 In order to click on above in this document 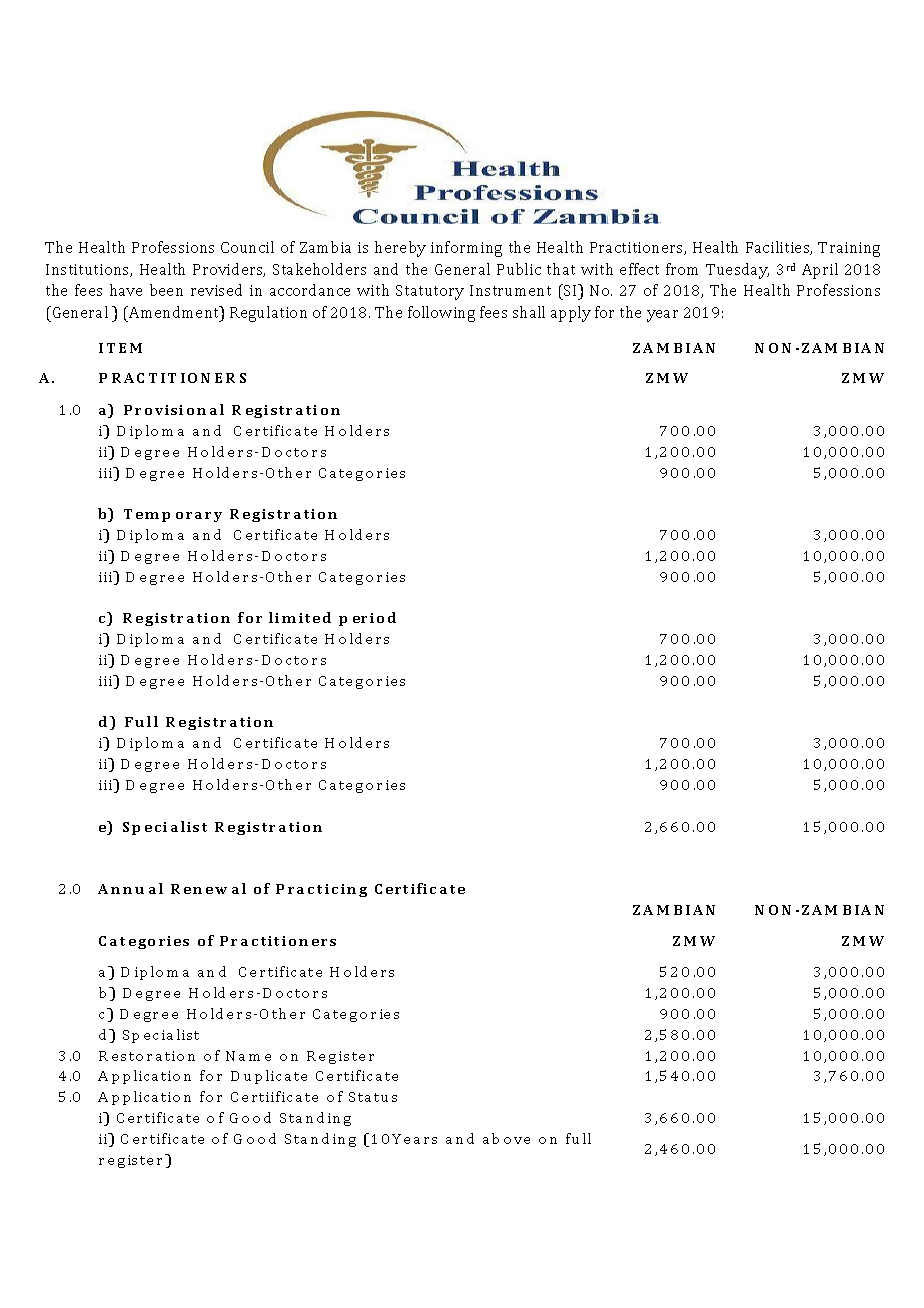, I will do `click(506, 1138)`.
